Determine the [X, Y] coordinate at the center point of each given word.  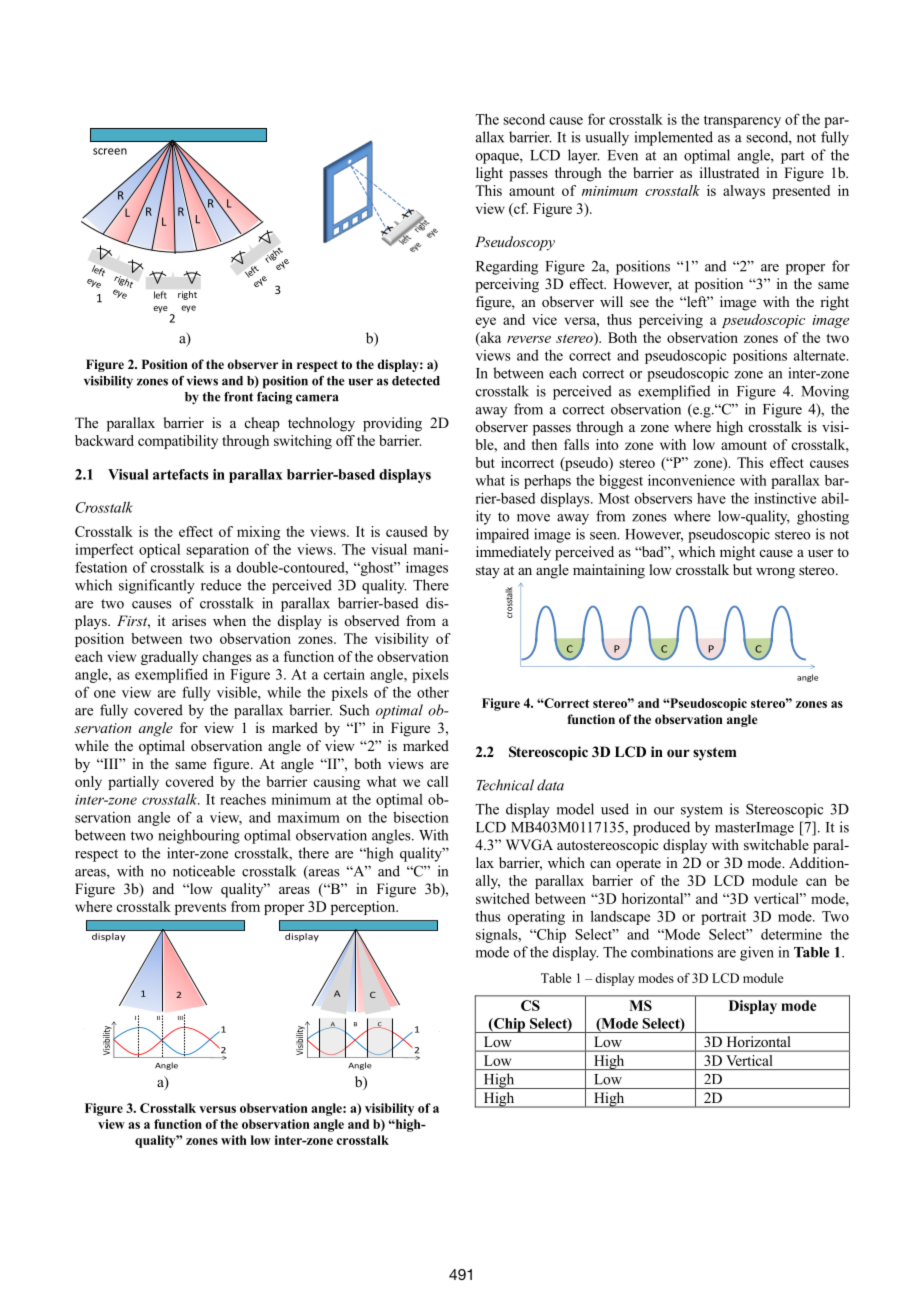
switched [503, 898]
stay [488, 572]
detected [416, 381]
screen [110, 151]
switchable [776, 844]
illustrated [729, 172]
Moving [825, 392]
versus [217, 1109]
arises [189, 620]
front [238, 397]
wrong [775, 573]
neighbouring [199, 836]
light [489, 174]
